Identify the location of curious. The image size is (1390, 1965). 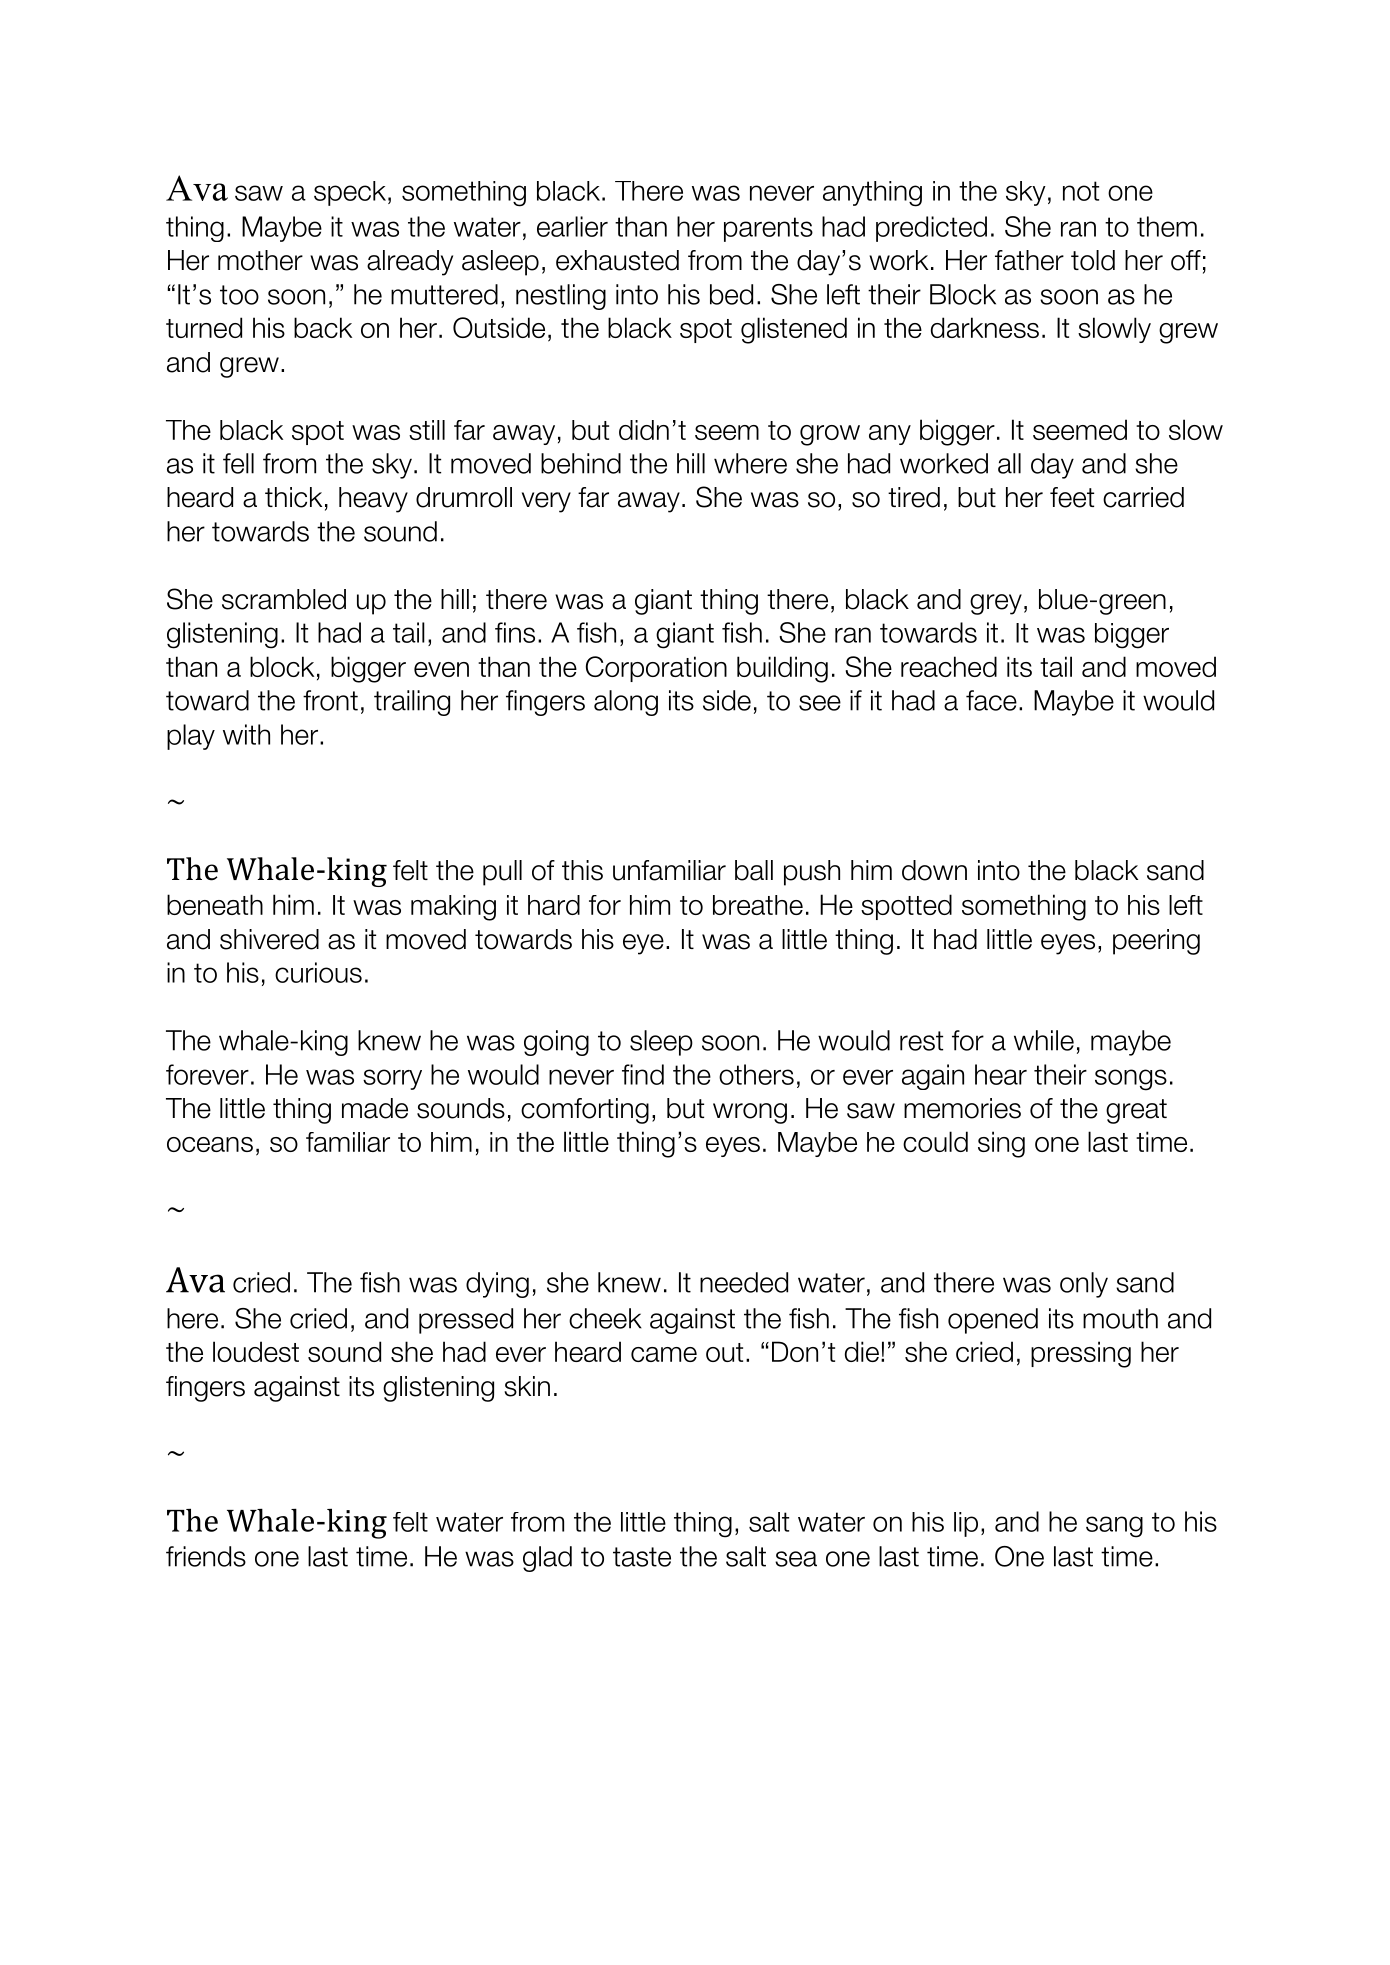
(318, 972).
